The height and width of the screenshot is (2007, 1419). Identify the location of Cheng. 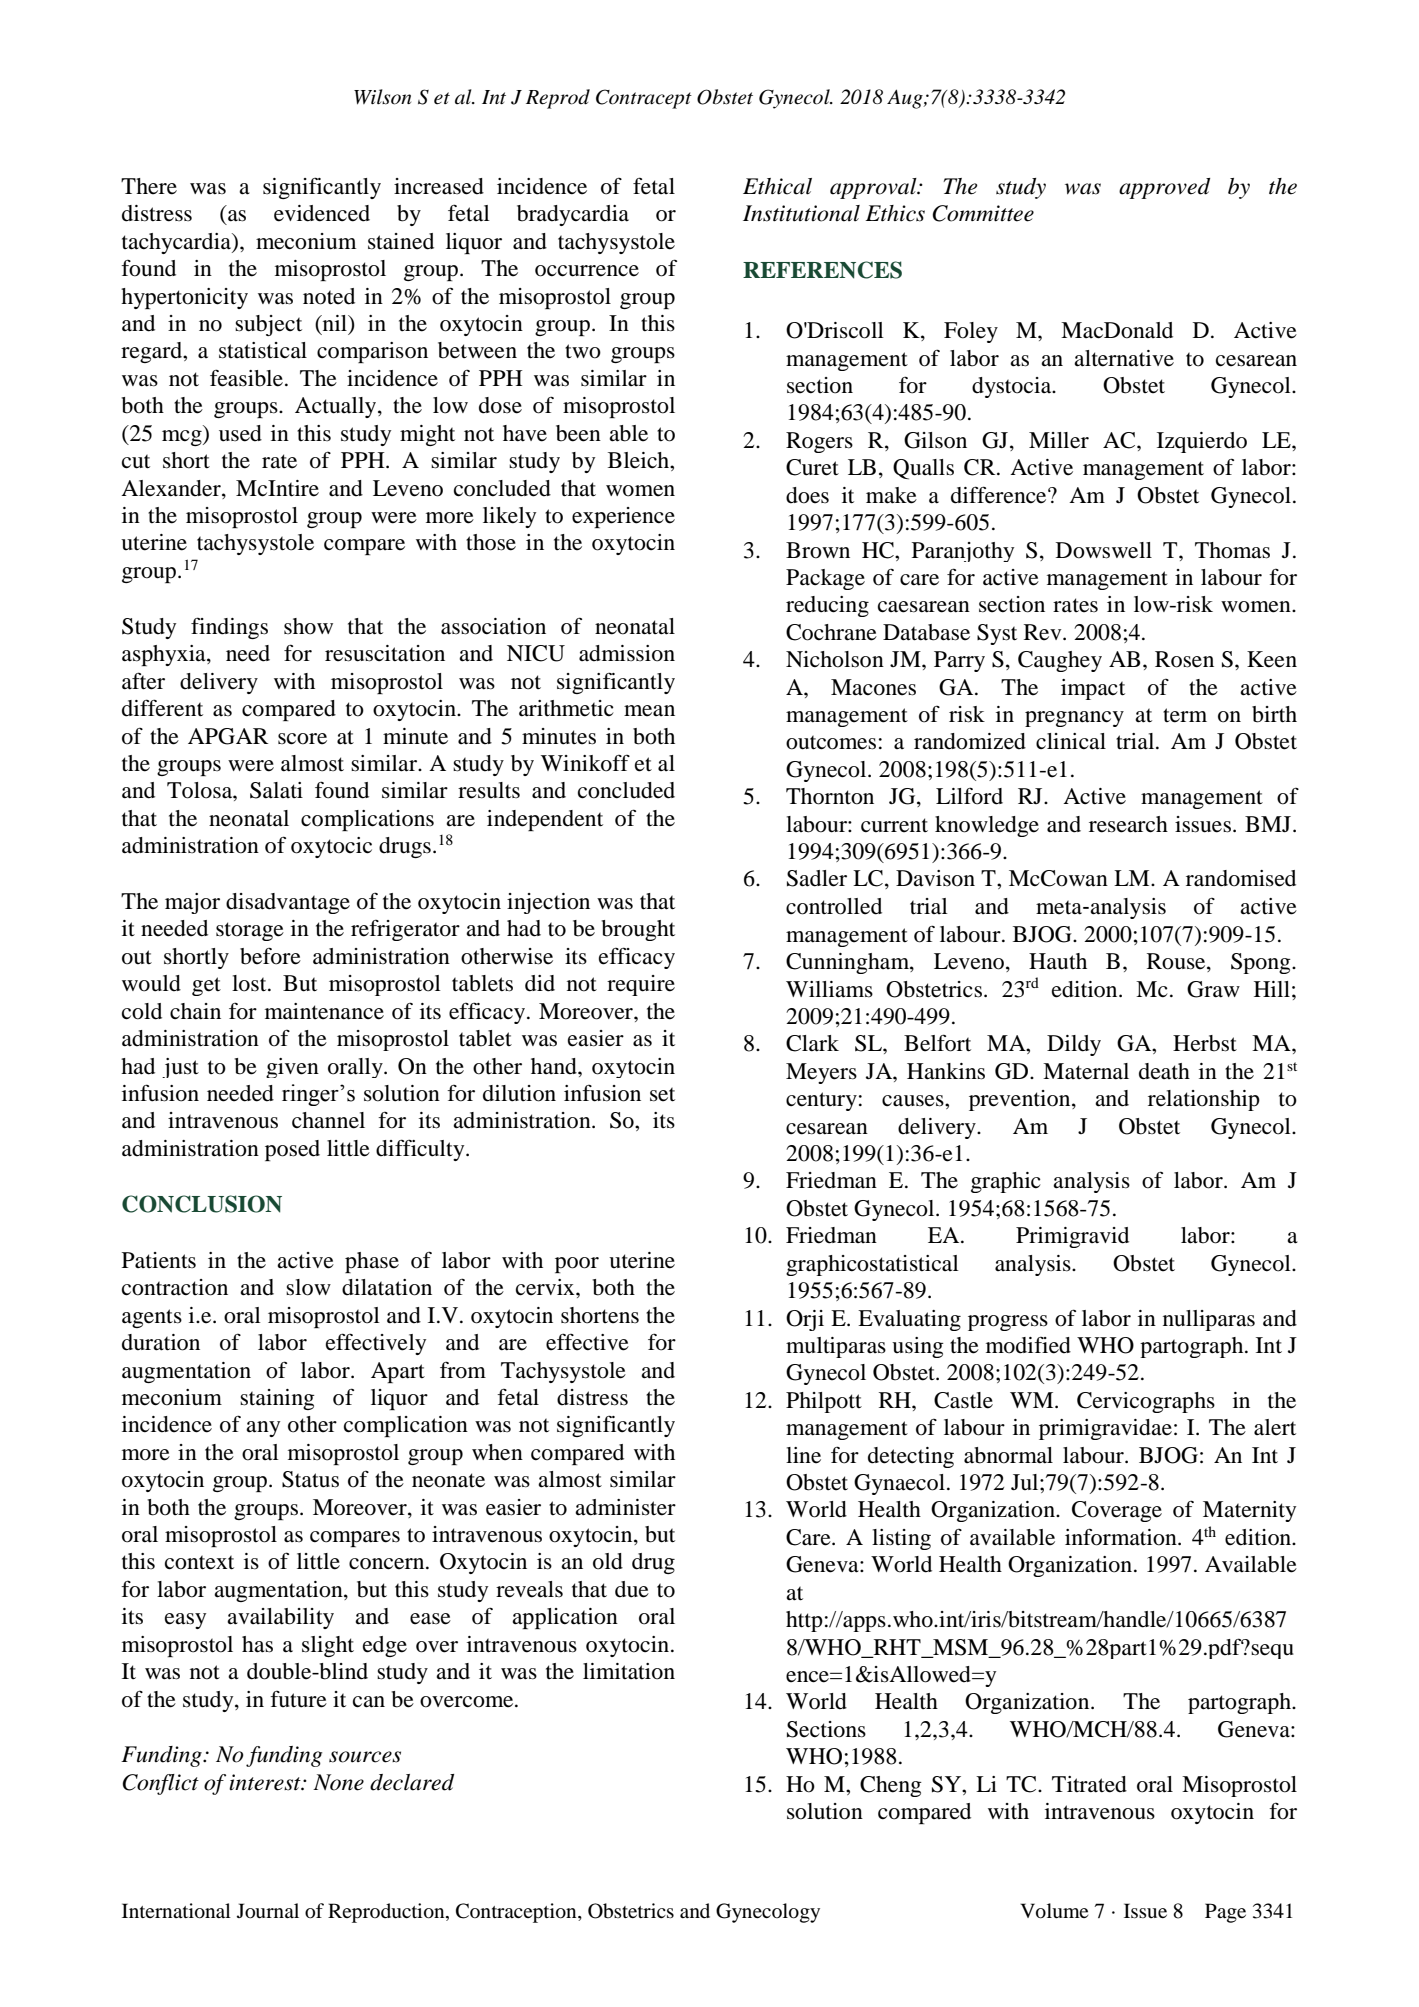
(891, 1786).
